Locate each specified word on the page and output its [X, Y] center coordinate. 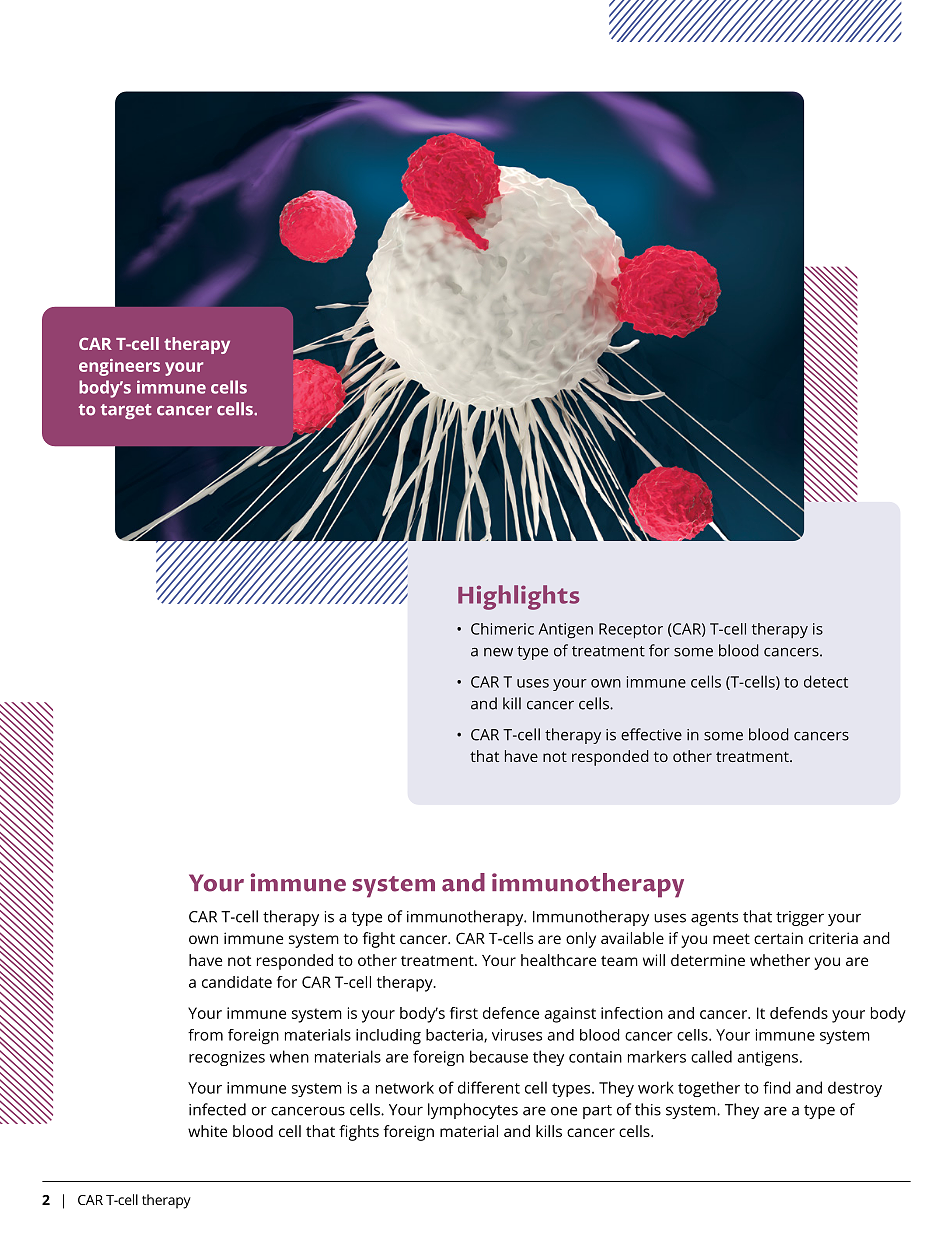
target [126, 412]
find [777, 1087]
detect [826, 681]
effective [651, 734]
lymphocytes [473, 1111]
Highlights [518, 597]
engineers [119, 367]
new [498, 652]
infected [217, 1109]
